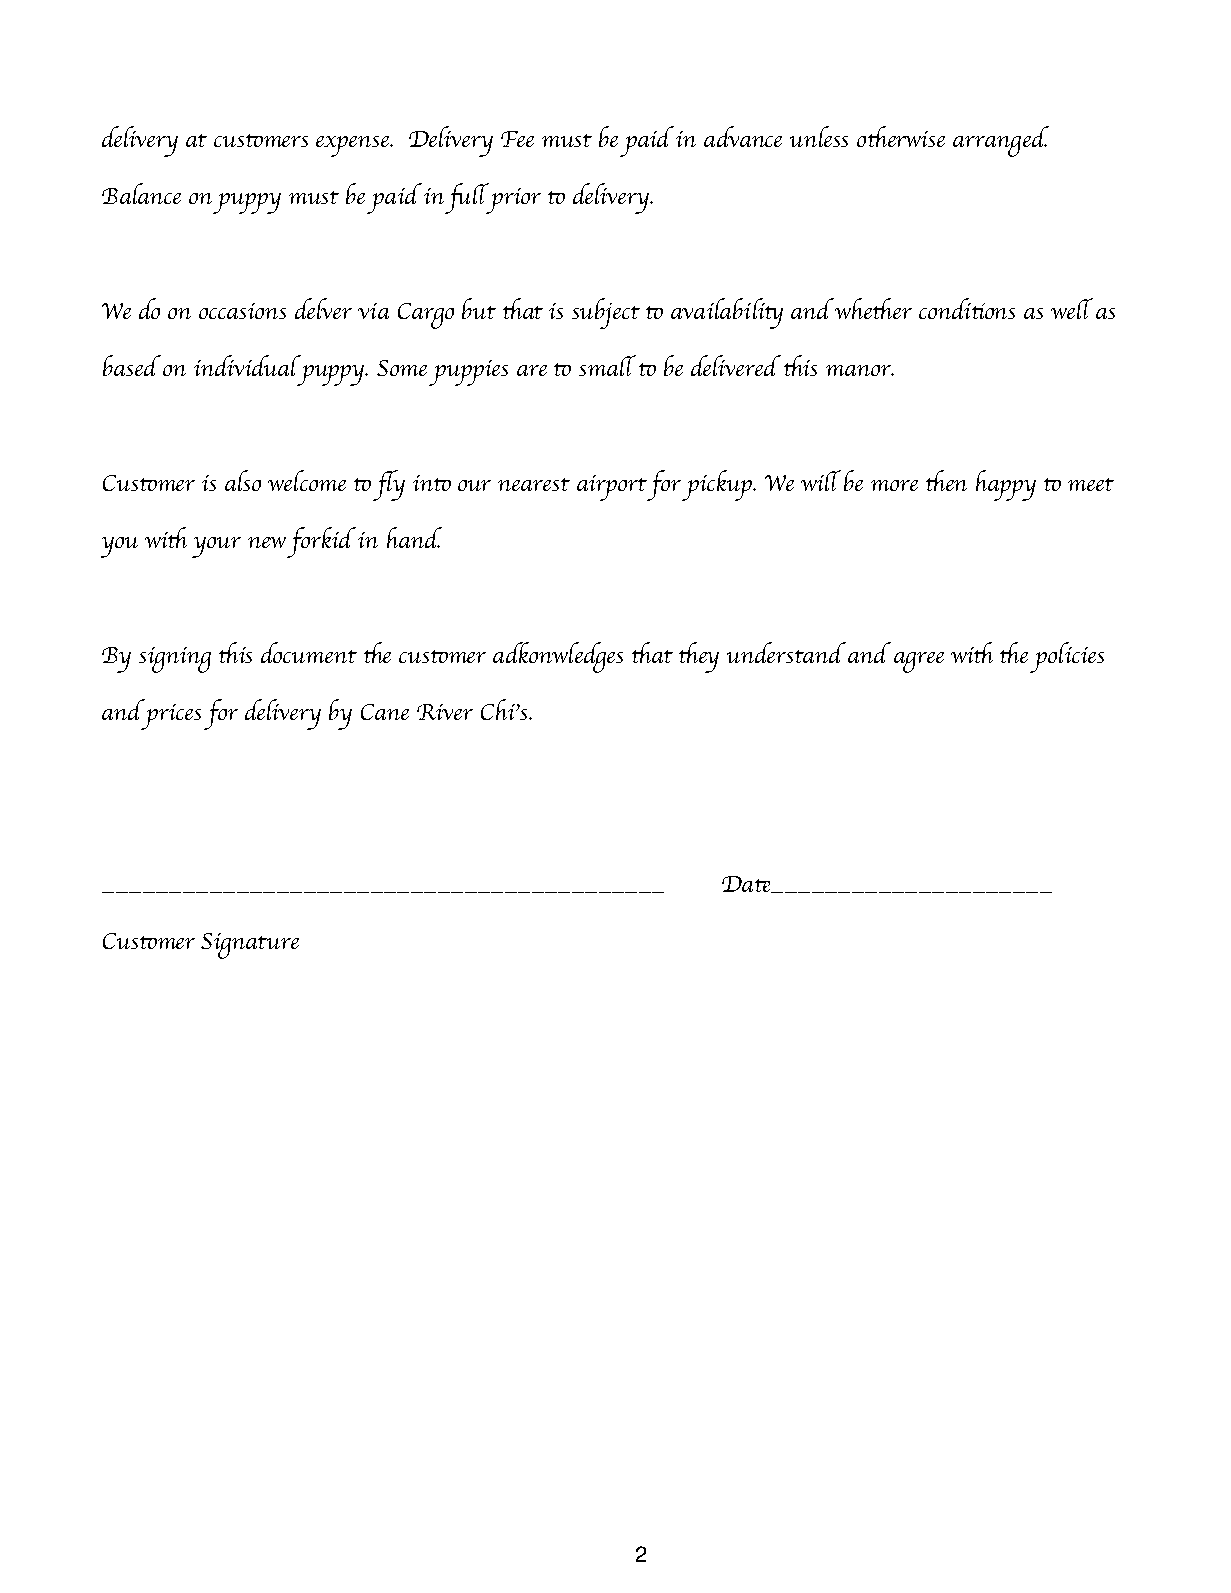 This page has height=1593, width=1231. Describe the element at coordinates (445, 712) in the page. I see `River` at that location.
